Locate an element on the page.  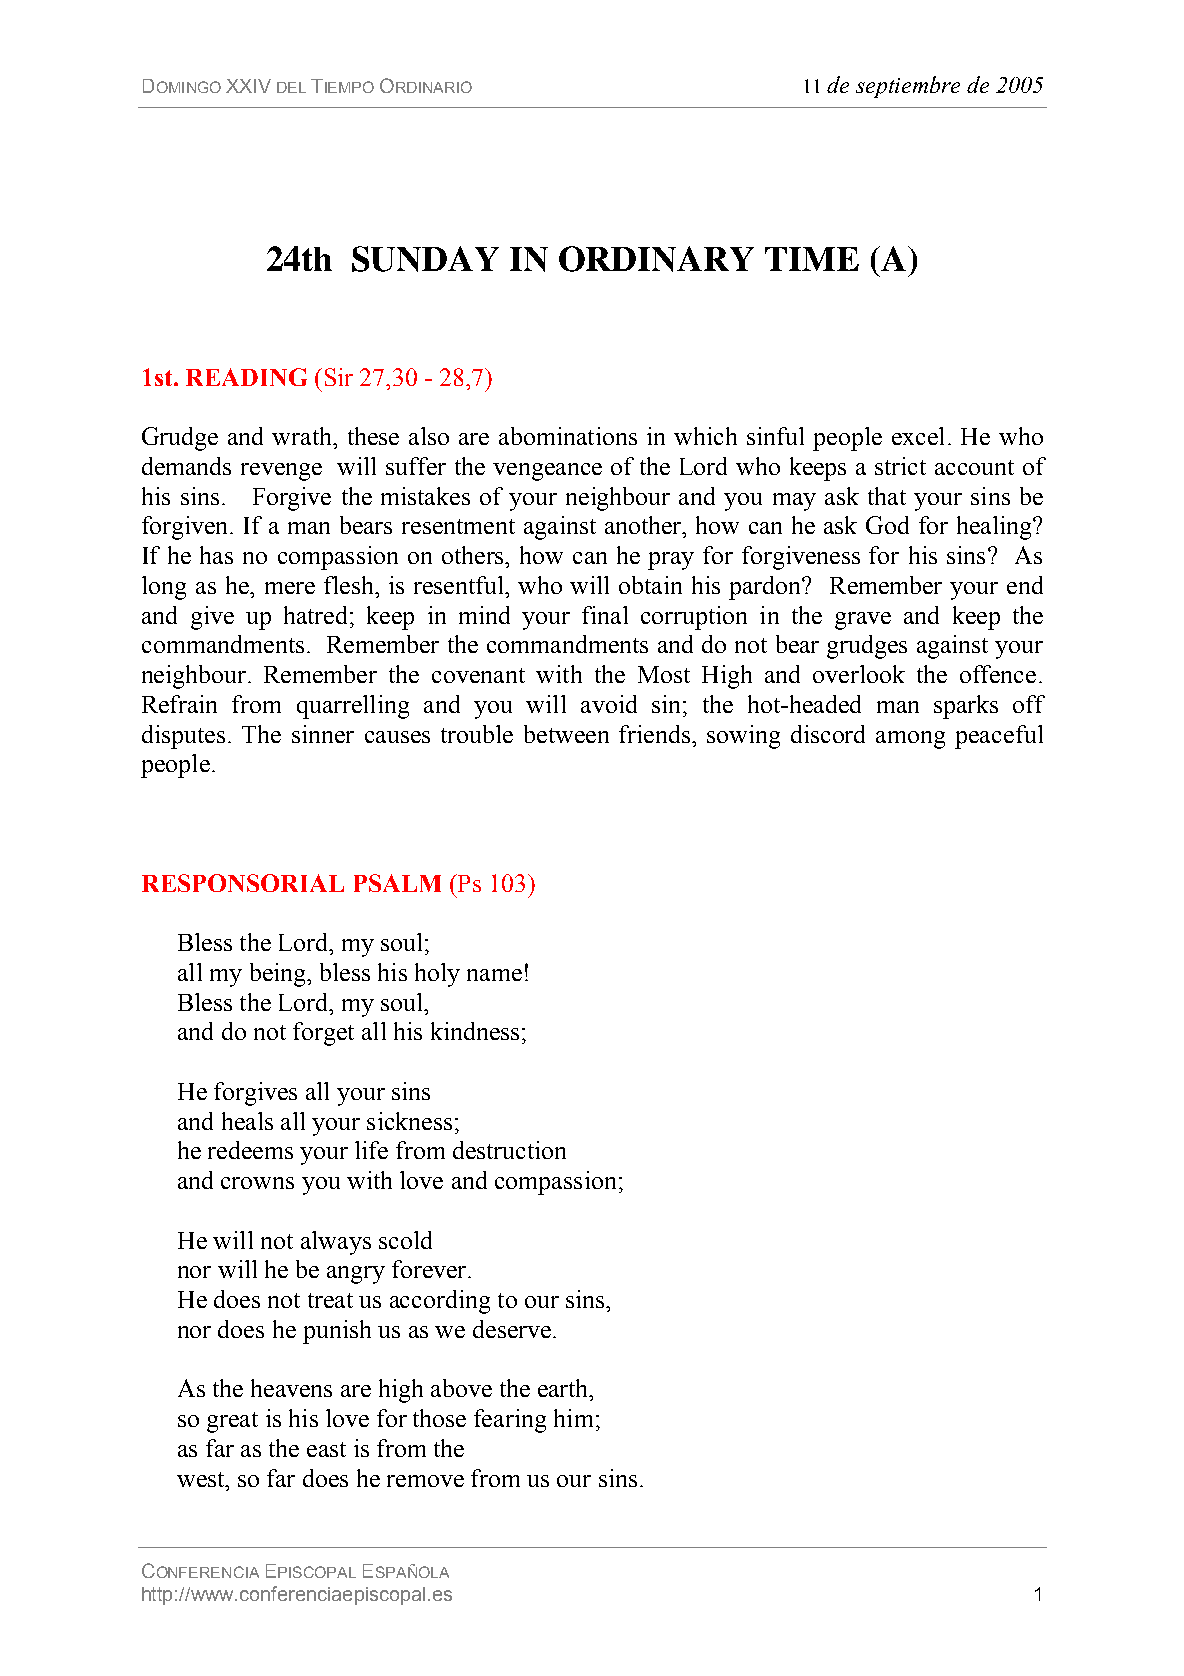
septiembre is located at coordinates (908, 87).
